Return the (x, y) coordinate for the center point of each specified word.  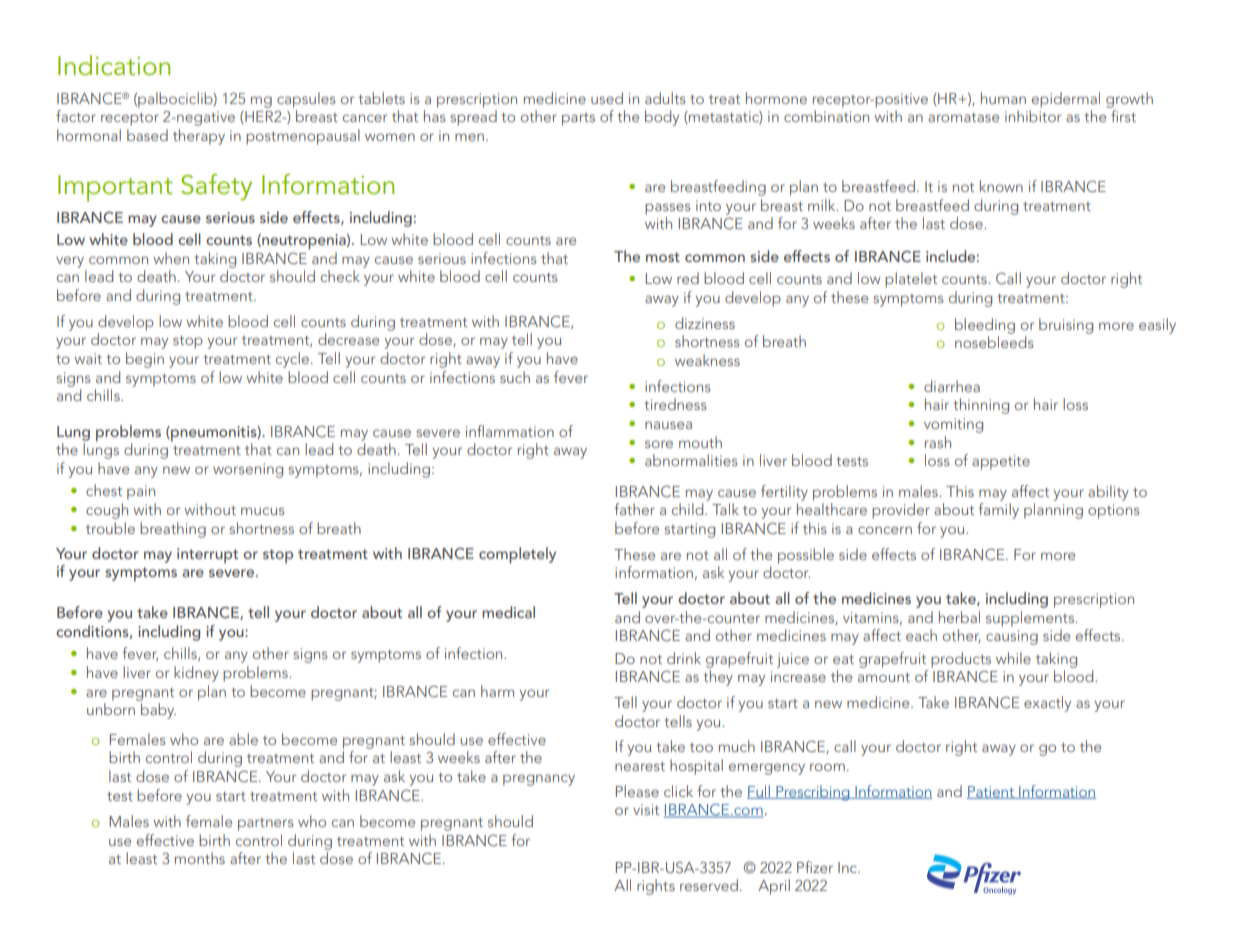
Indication (114, 65)
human (1003, 98)
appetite (1001, 462)
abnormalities (691, 460)
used (607, 98)
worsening (248, 470)
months (200, 858)
